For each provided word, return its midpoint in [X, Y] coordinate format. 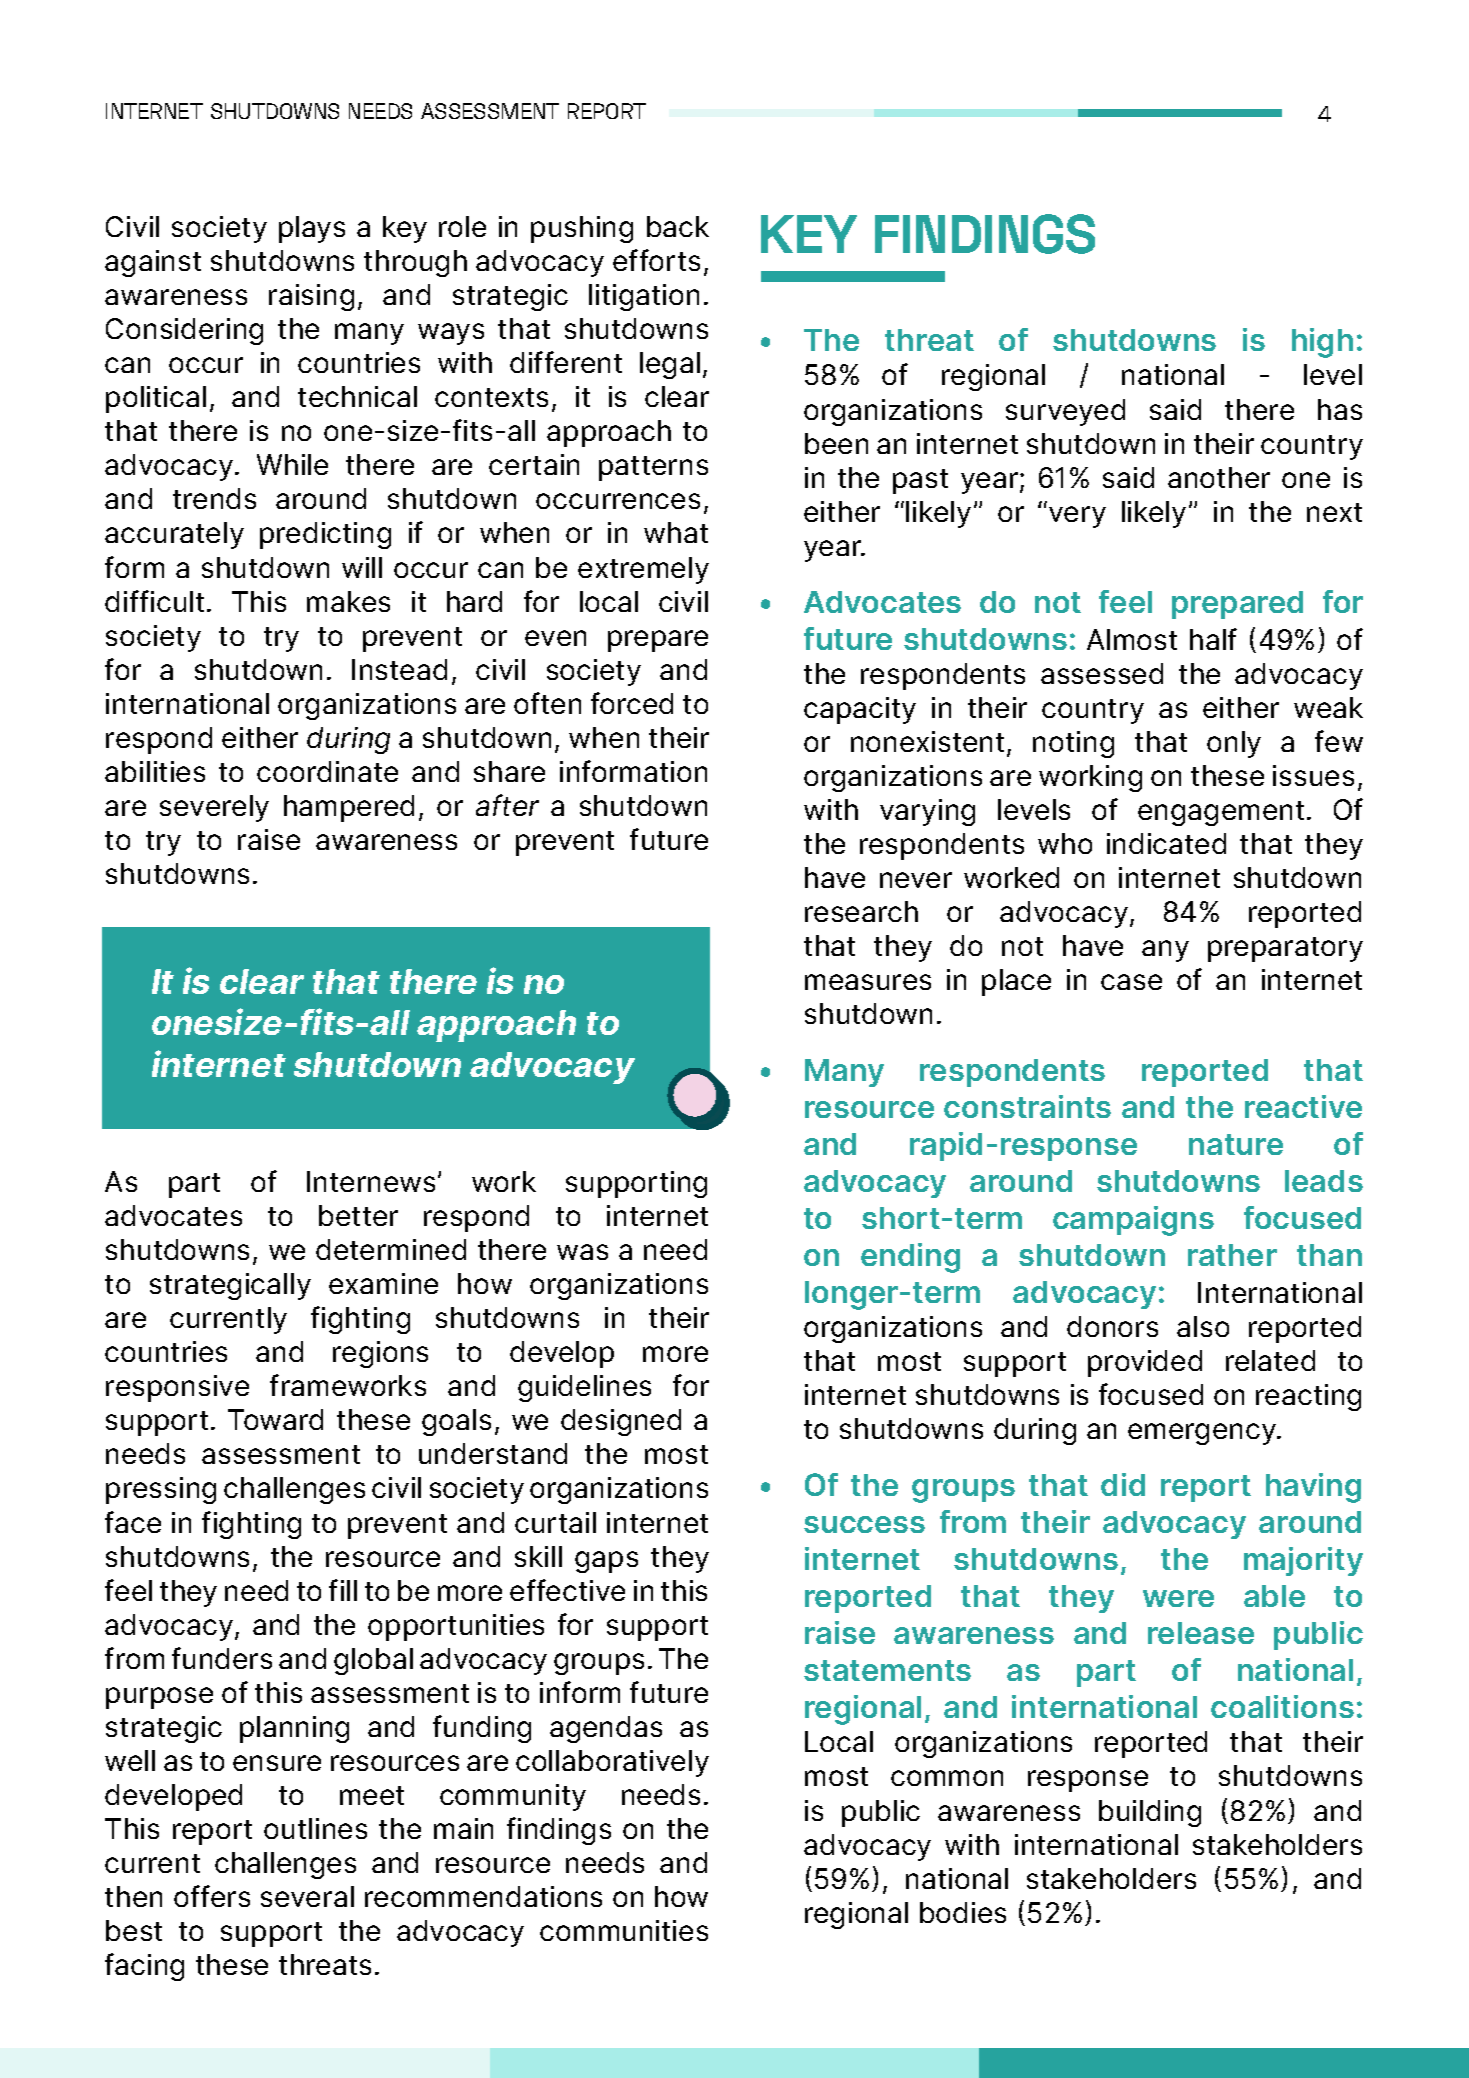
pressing [161, 1490]
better [358, 1215]
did [1123, 1484]
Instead [399, 669]
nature [1236, 1144]
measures [868, 982]
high [1322, 343]
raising [311, 297]
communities [624, 1930]
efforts [656, 260]
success [864, 1524]
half [1213, 639]
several [307, 1896]
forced [632, 703]
